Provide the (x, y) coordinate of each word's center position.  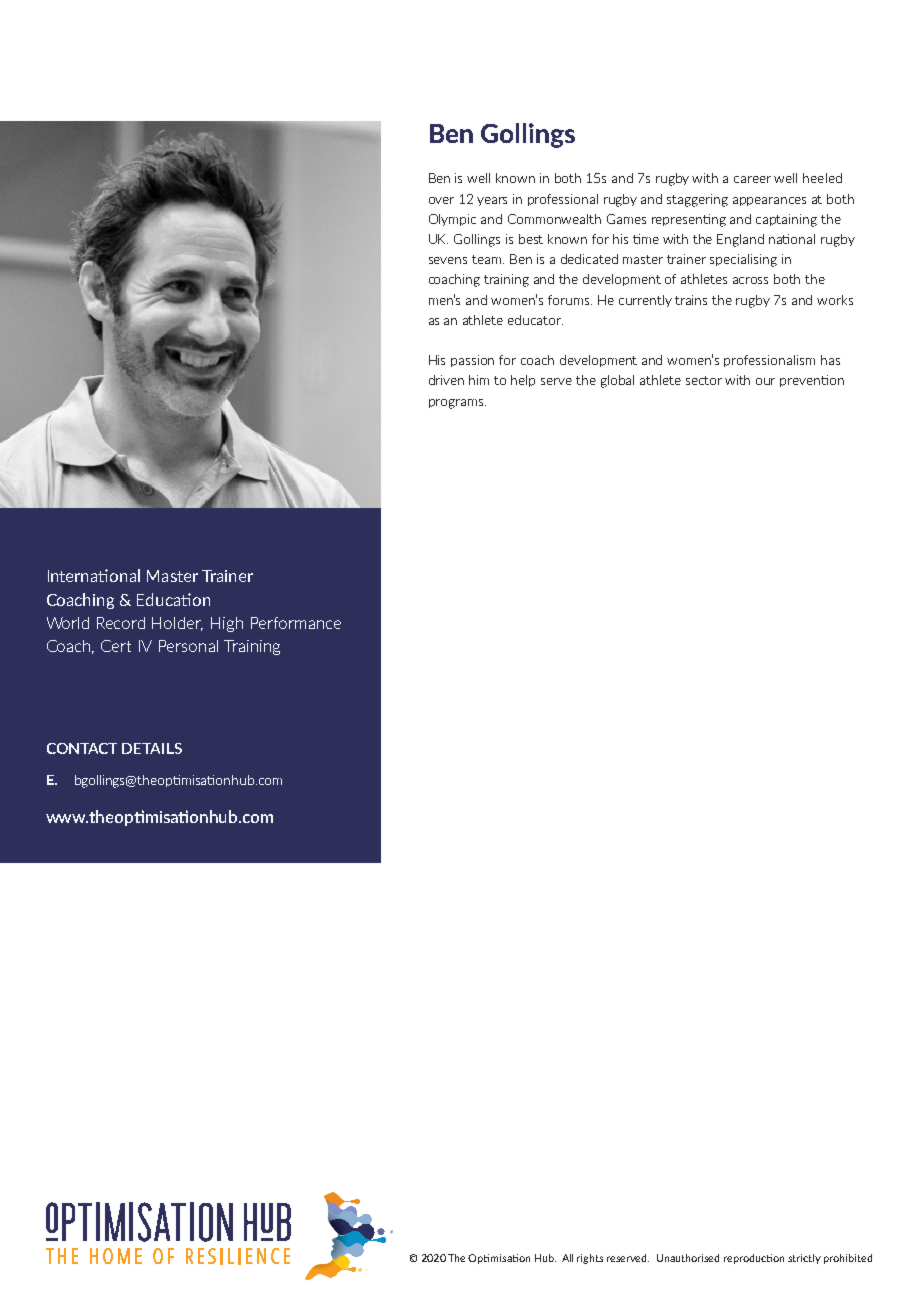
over (441, 200)
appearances (769, 201)
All (567, 1258)
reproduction (754, 1259)
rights (590, 1259)
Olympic (452, 220)
